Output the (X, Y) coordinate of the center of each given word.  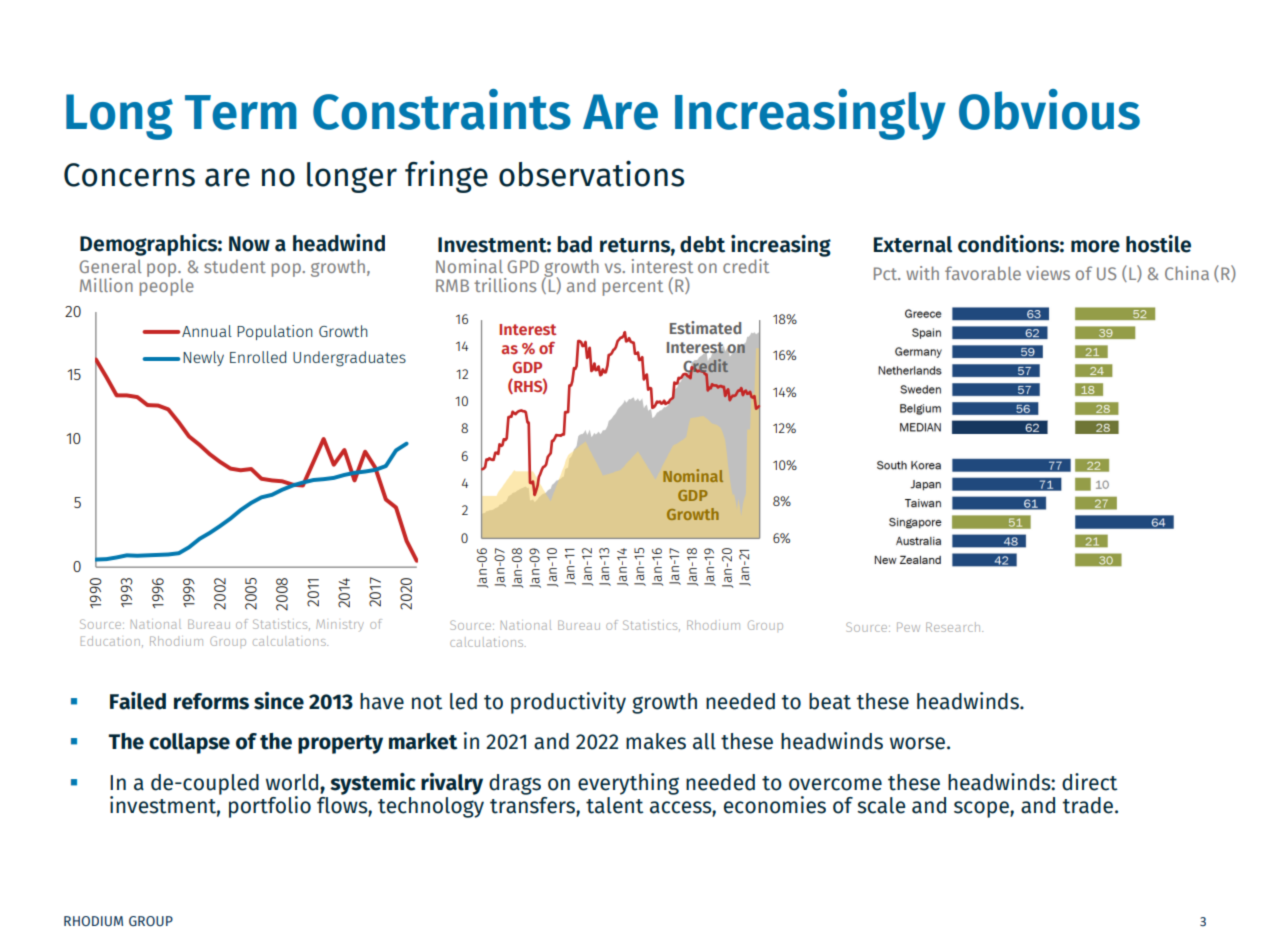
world (293, 783)
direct (1089, 782)
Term (241, 112)
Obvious (1049, 109)
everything (628, 784)
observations (591, 173)
